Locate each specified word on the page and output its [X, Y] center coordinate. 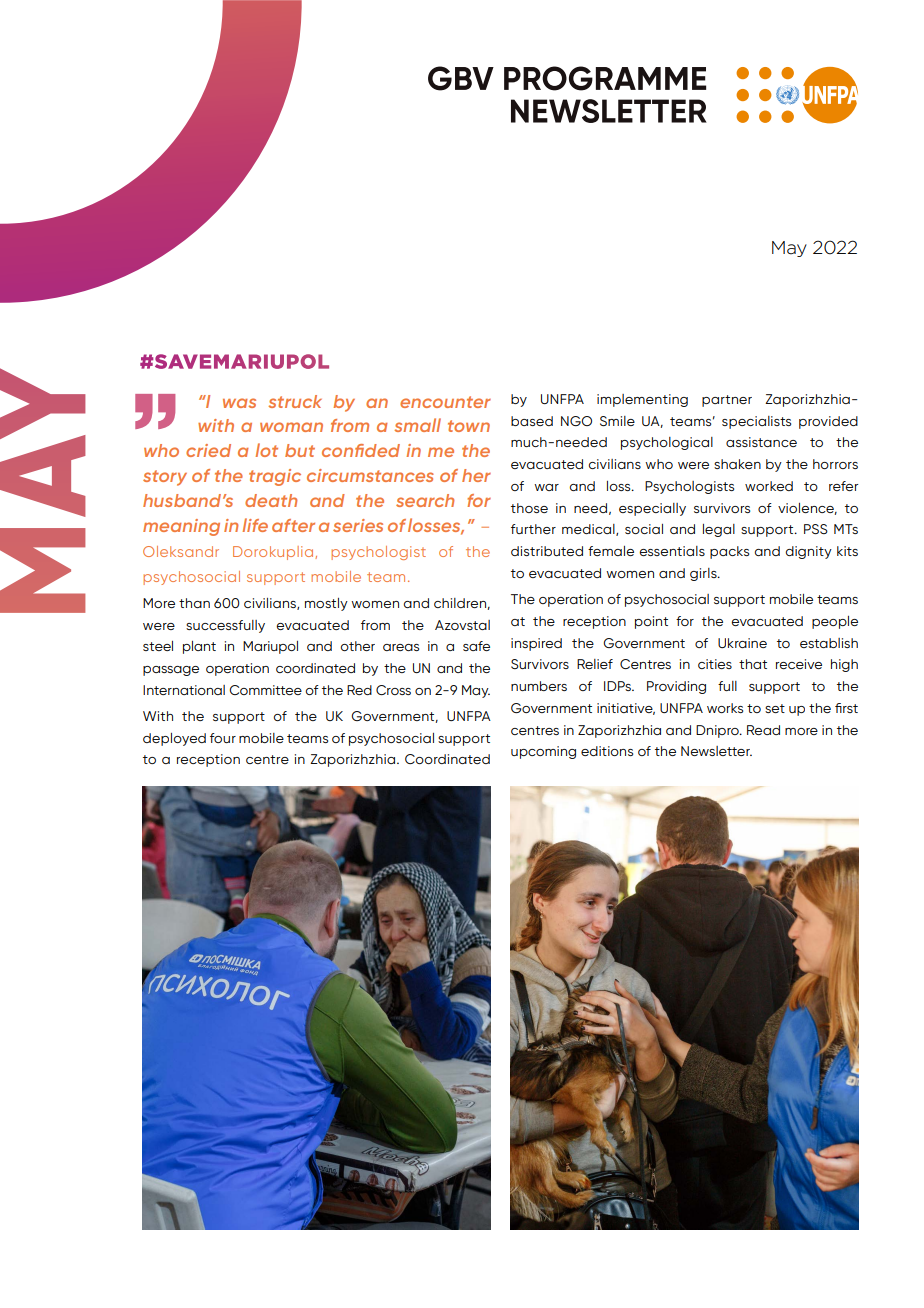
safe [476, 646]
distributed [547, 551]
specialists [756, 422]
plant [199, 647]
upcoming [543, 752]
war [546, 487]
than [194, 603]
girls [704, 574]
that [753, 664]
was [239, 403]
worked [769, 486]
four [223, 738]
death [271, 500]
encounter [445, 402]
